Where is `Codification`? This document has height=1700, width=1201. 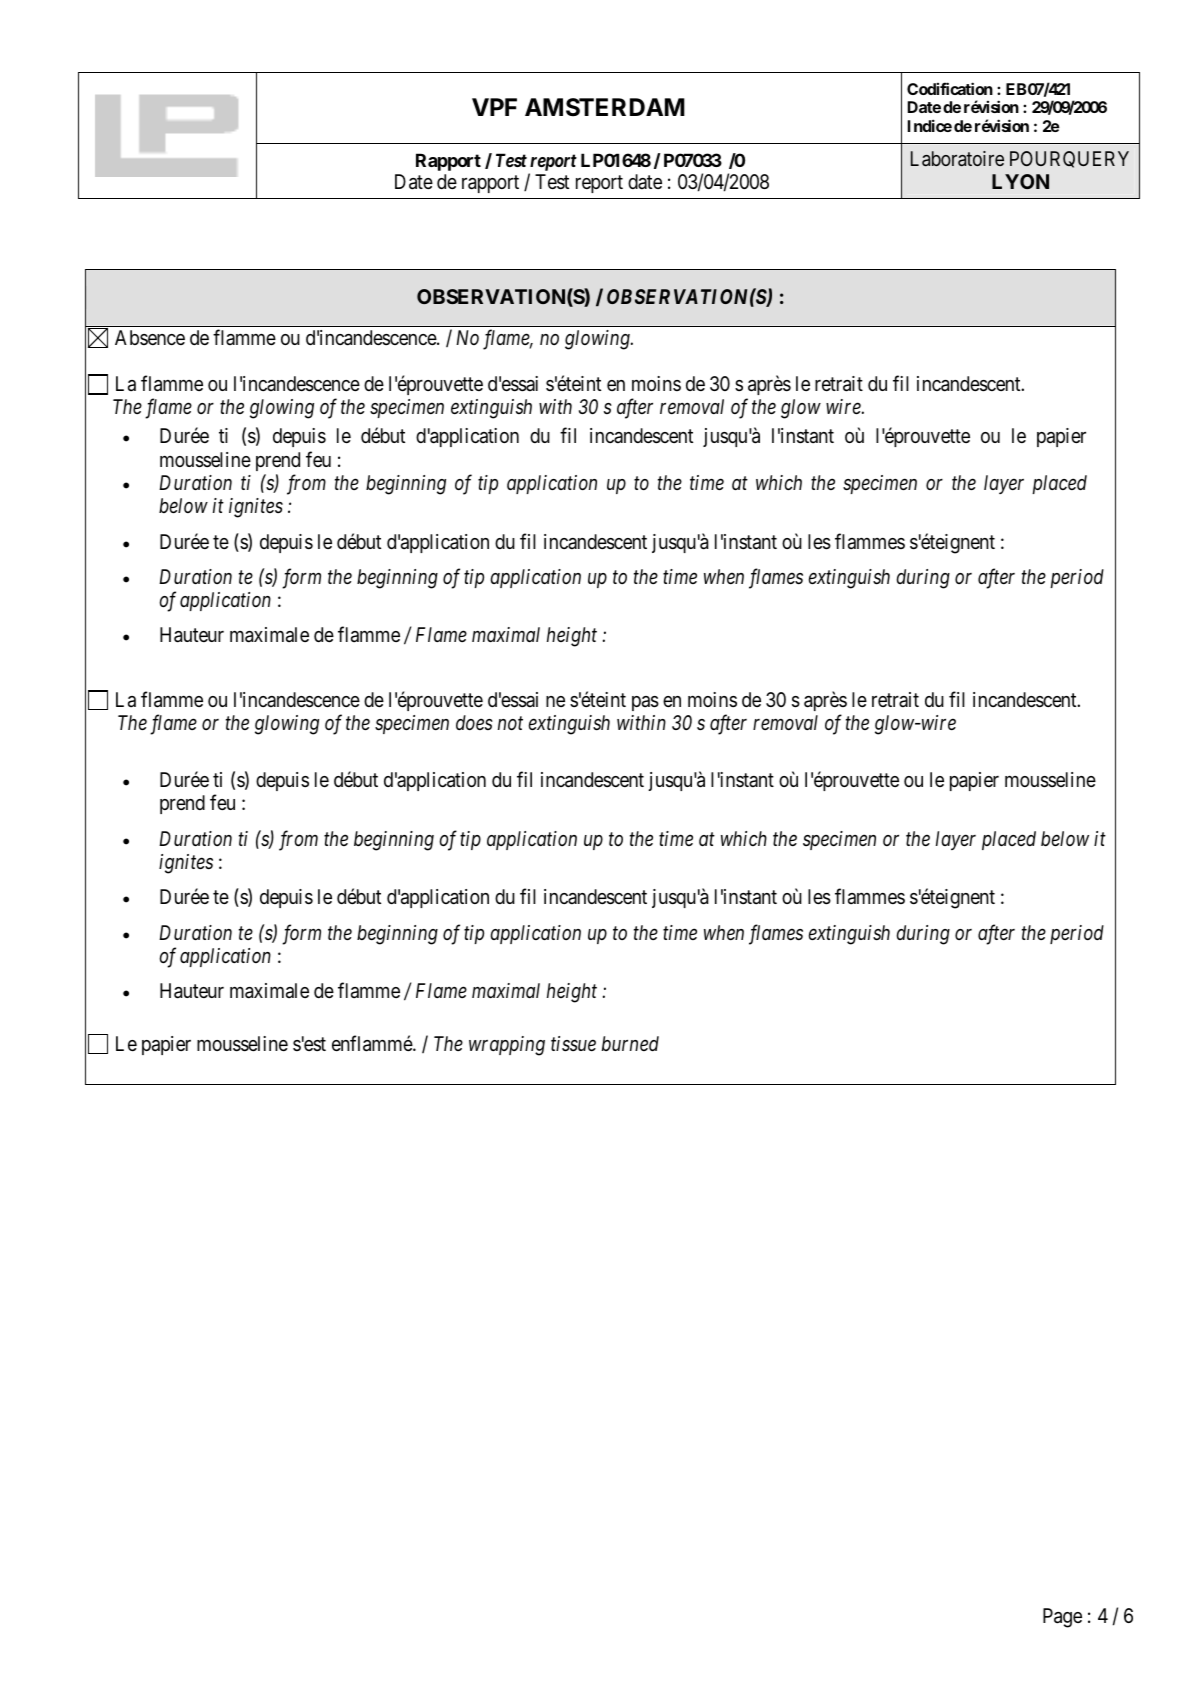 Codification is located at coordinates (950, 88).
